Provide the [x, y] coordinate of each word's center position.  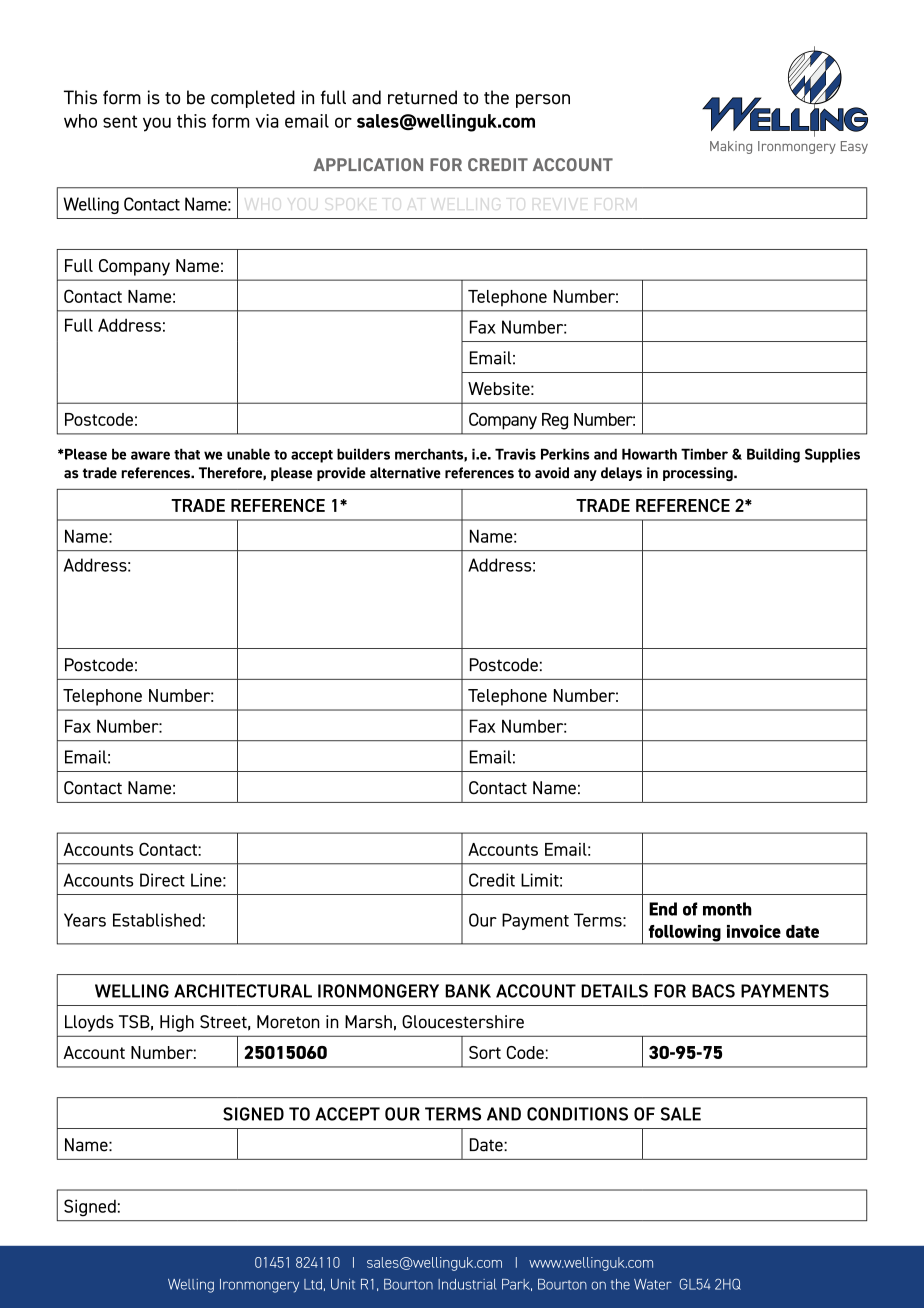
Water [653, 1284]
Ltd [313, 1284]
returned [422, 97]
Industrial [467, 1284]
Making [731, 147]
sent [120, 121]
